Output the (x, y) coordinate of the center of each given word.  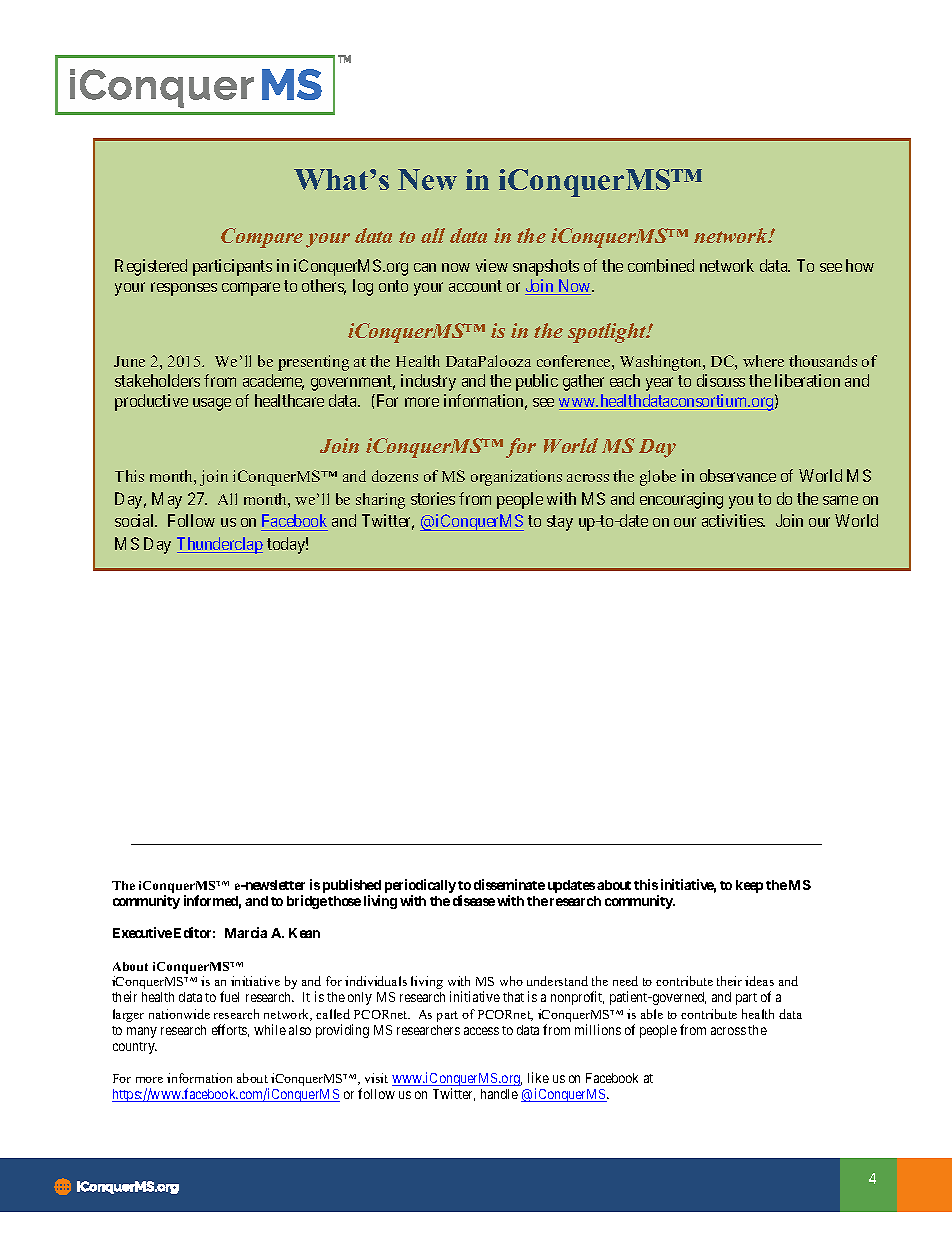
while (270, 1029)
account (475, 286)
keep (749, 886)
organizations (516, 478)
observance (738, 475)
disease (474, 900)
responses (184, 289)
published (352, 887)
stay (560, 523)
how (860, 265)
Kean (304, 933)
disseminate (509, 884)
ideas (759, 981)
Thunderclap (220, 545)
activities (733, 520)
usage (212, 404)
